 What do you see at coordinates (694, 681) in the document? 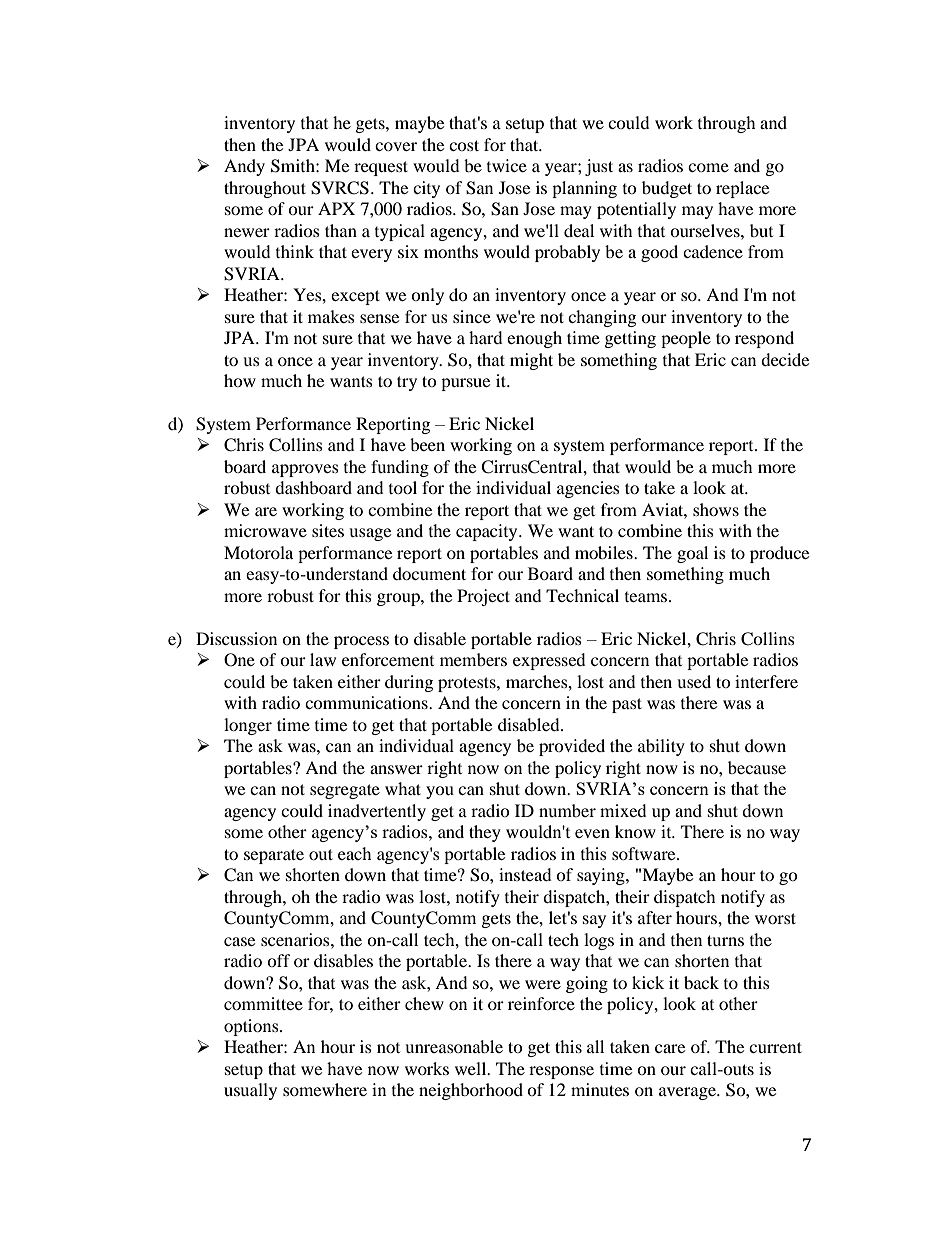
I see `used` at bounding box center [694, 681].
